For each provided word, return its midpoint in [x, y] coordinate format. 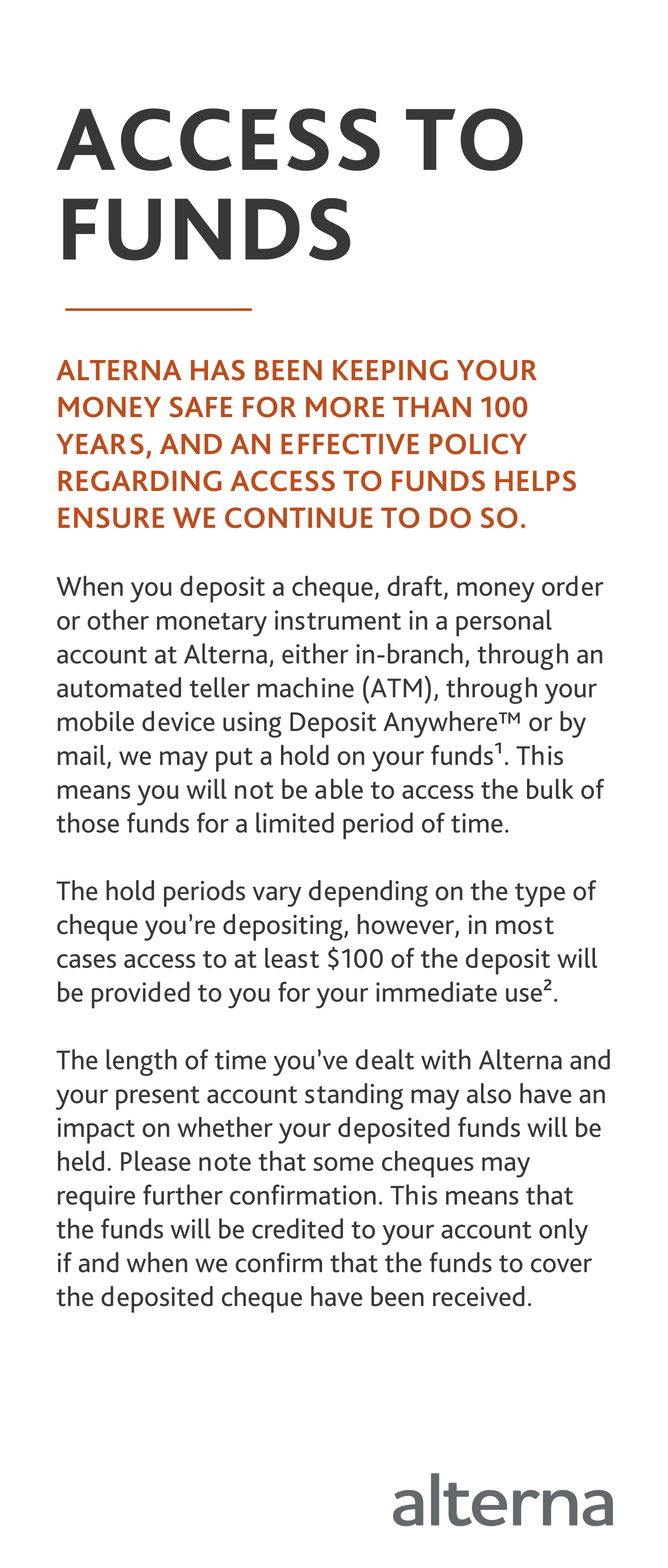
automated [119, 687]
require [96, 1198]
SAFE [200, 407]
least [292, 957]
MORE [345, 407]
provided [141, 995]
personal [504, 623]
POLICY [478, 444]
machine [305, 687]
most [525, 926]
